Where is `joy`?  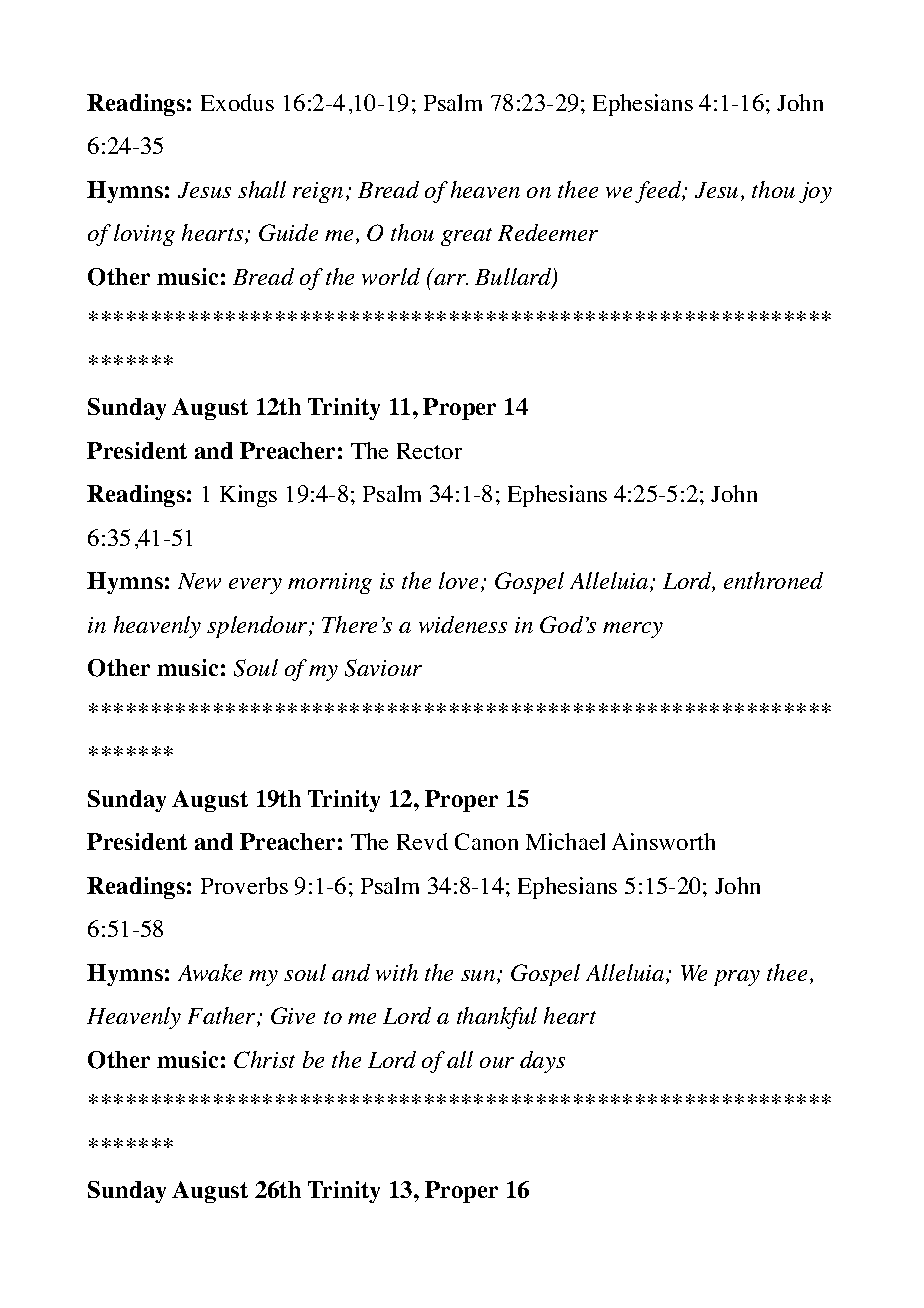 joy is located at coordinates (815, 192).
